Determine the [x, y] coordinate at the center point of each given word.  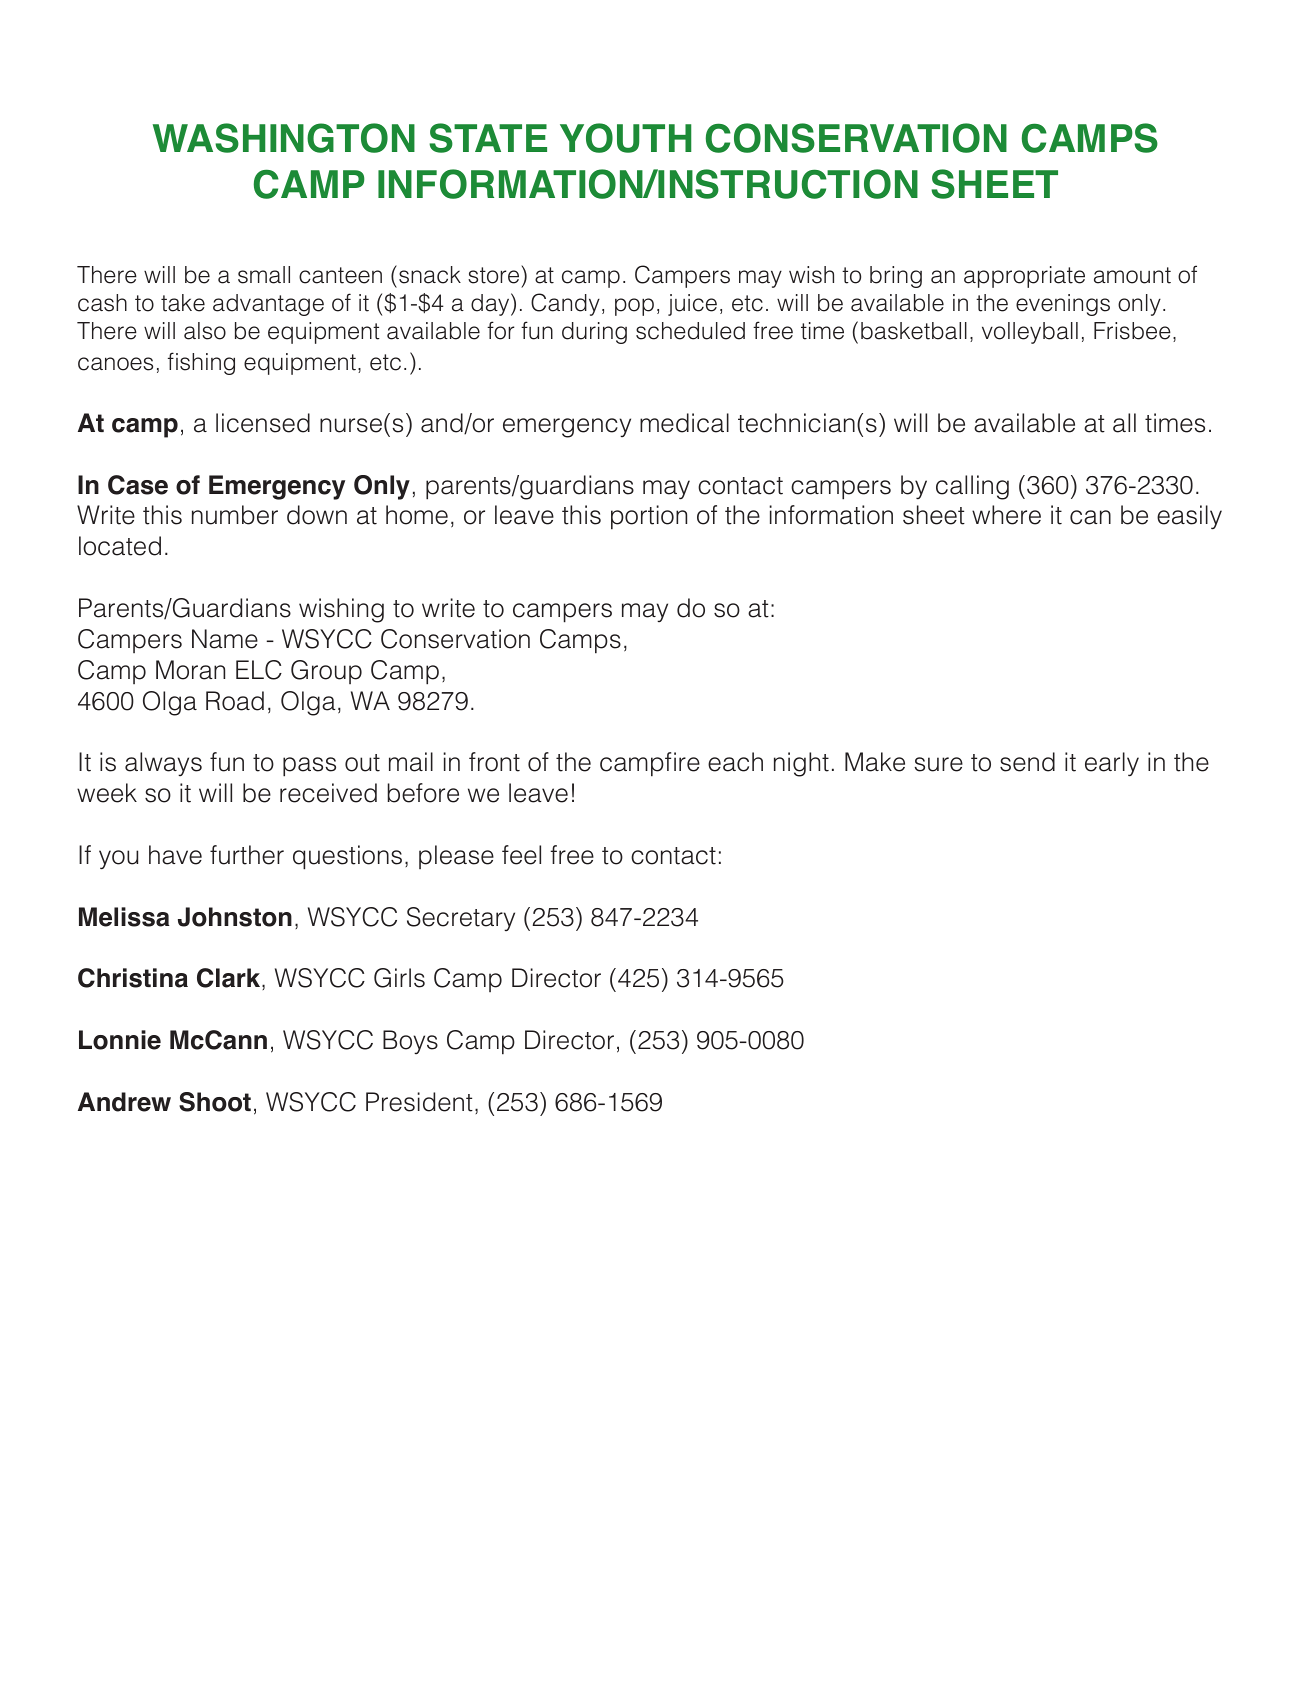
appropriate [1024, 277]
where [1006, 515]
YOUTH [625, 138]
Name [225, 639]
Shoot [215, 1102]
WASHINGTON [284, 138]
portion [649, 517]
